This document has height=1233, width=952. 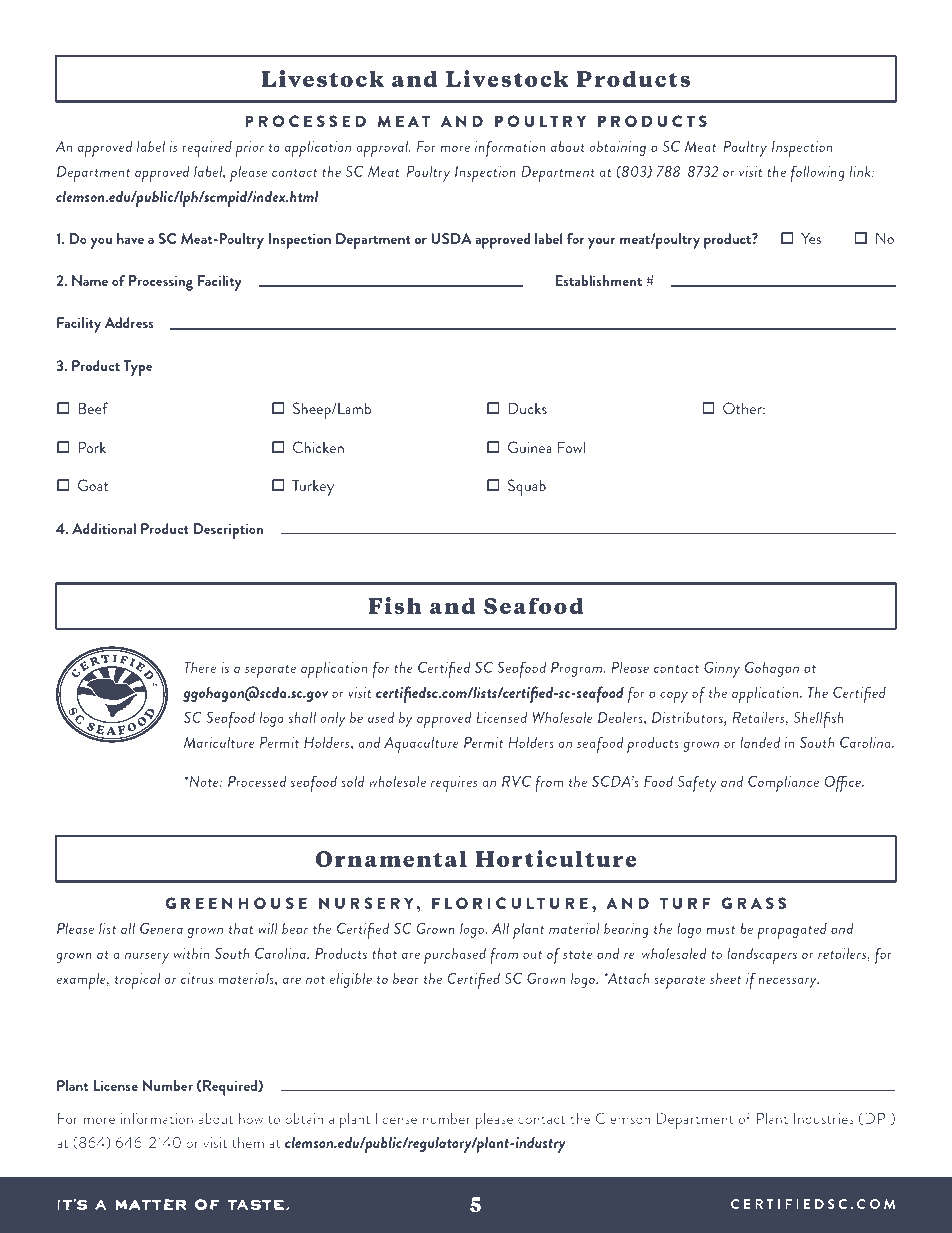 What do you see at coordinates (138, 368) in the document?
I see `Type` at bounding box center [138, 368].
